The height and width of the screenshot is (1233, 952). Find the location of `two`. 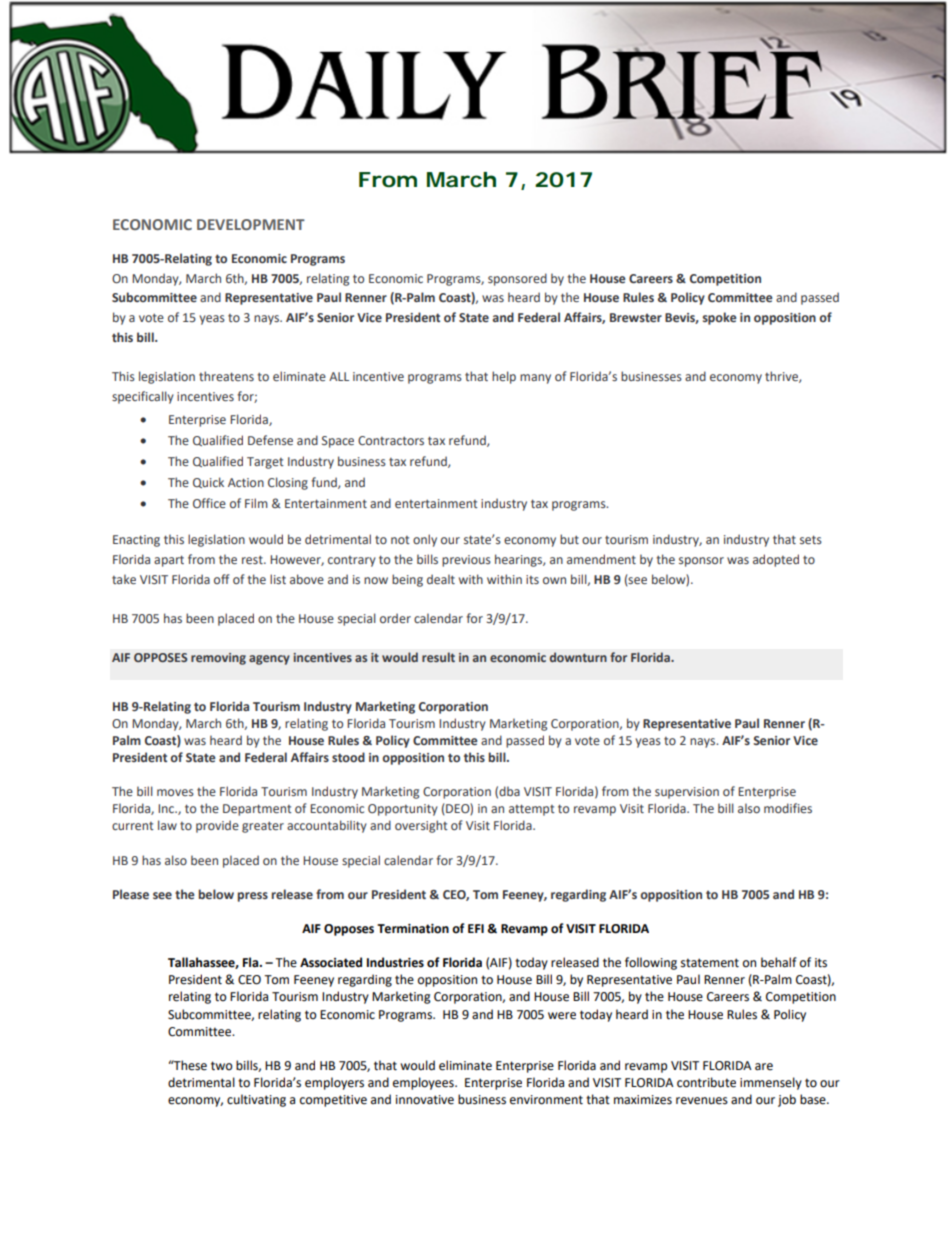

two is located at coordinates (222, 1066).
